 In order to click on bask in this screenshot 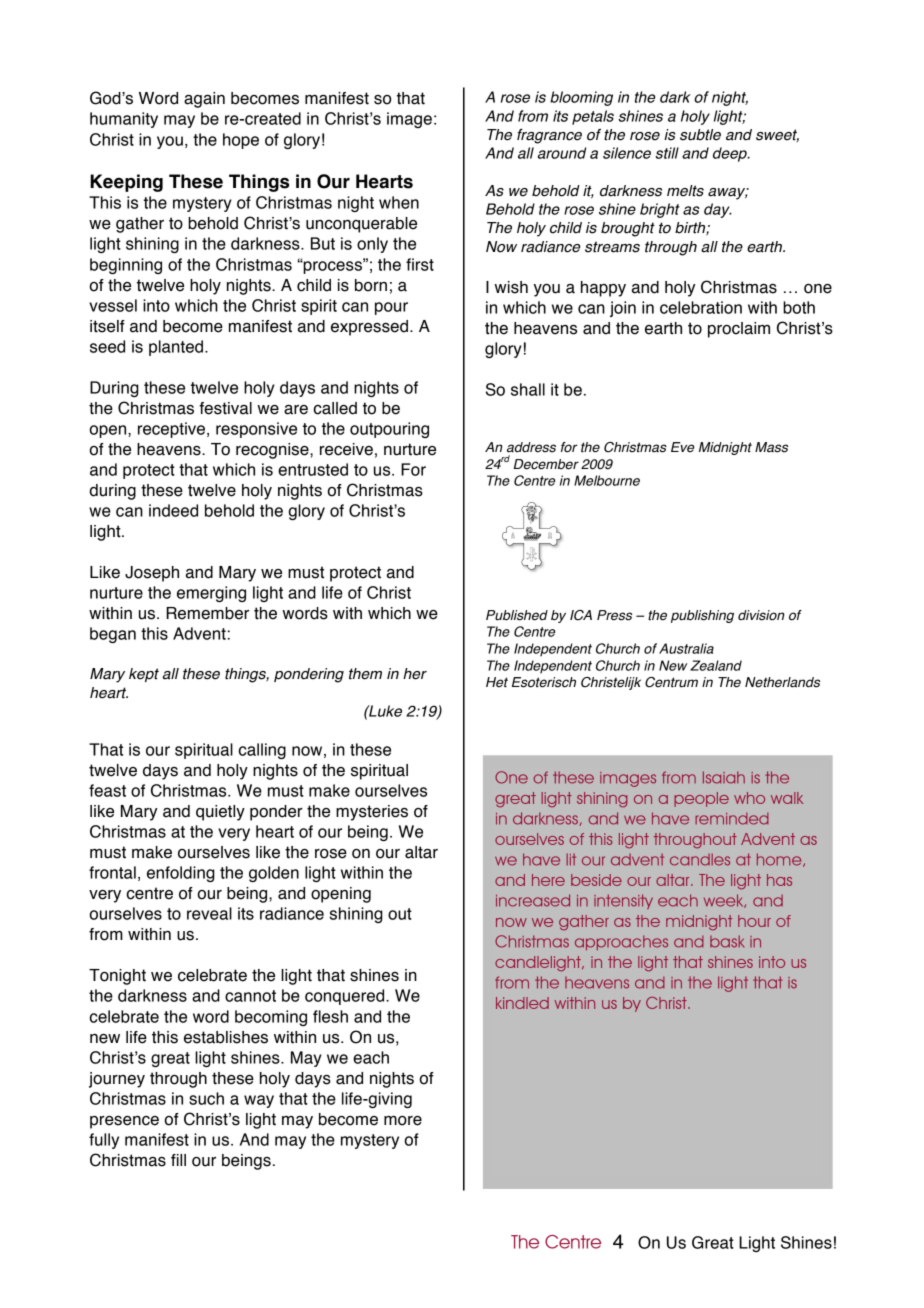, I will do `click(727, 941)`.
